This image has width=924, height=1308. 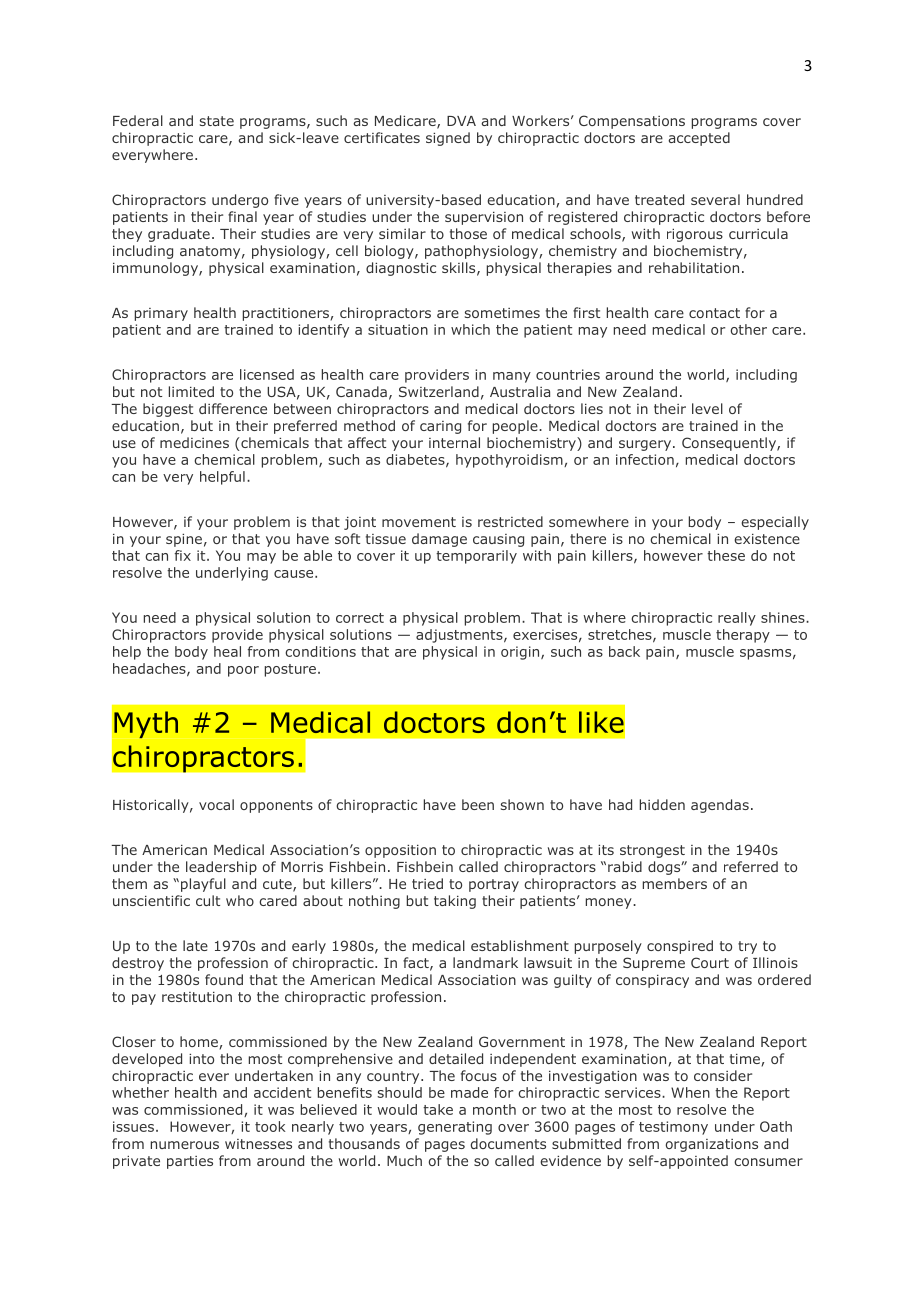 I want to click on numerous, so click(x=185, y=1145).
